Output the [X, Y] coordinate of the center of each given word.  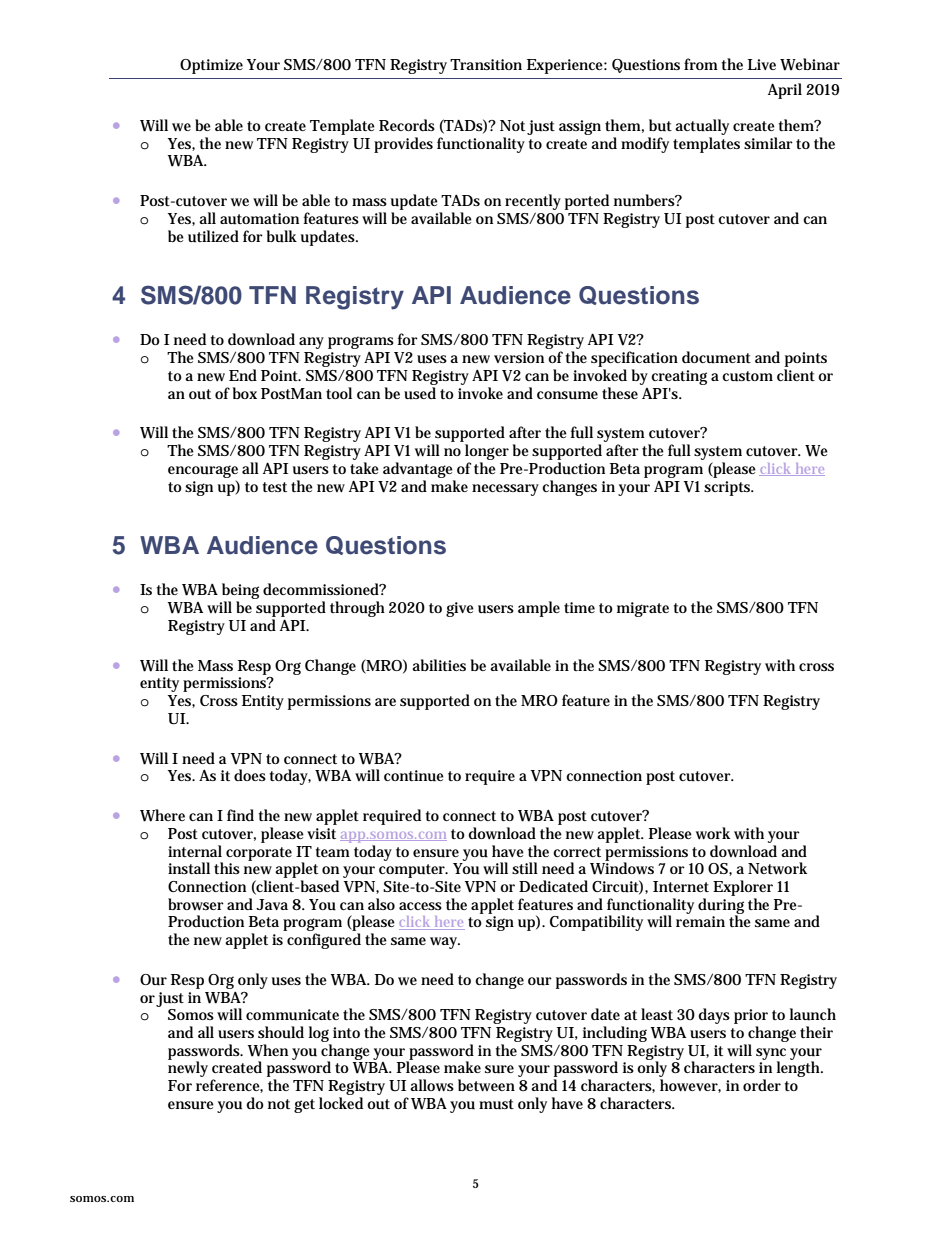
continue [414, 776]
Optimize [211, 66]
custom [747, 376]
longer [487, 452]
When [268, 1050]
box [245, 393]
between [486, 1085]
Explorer [743, 888]
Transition [486, 64]
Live [762, 64]
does [250, 775]
